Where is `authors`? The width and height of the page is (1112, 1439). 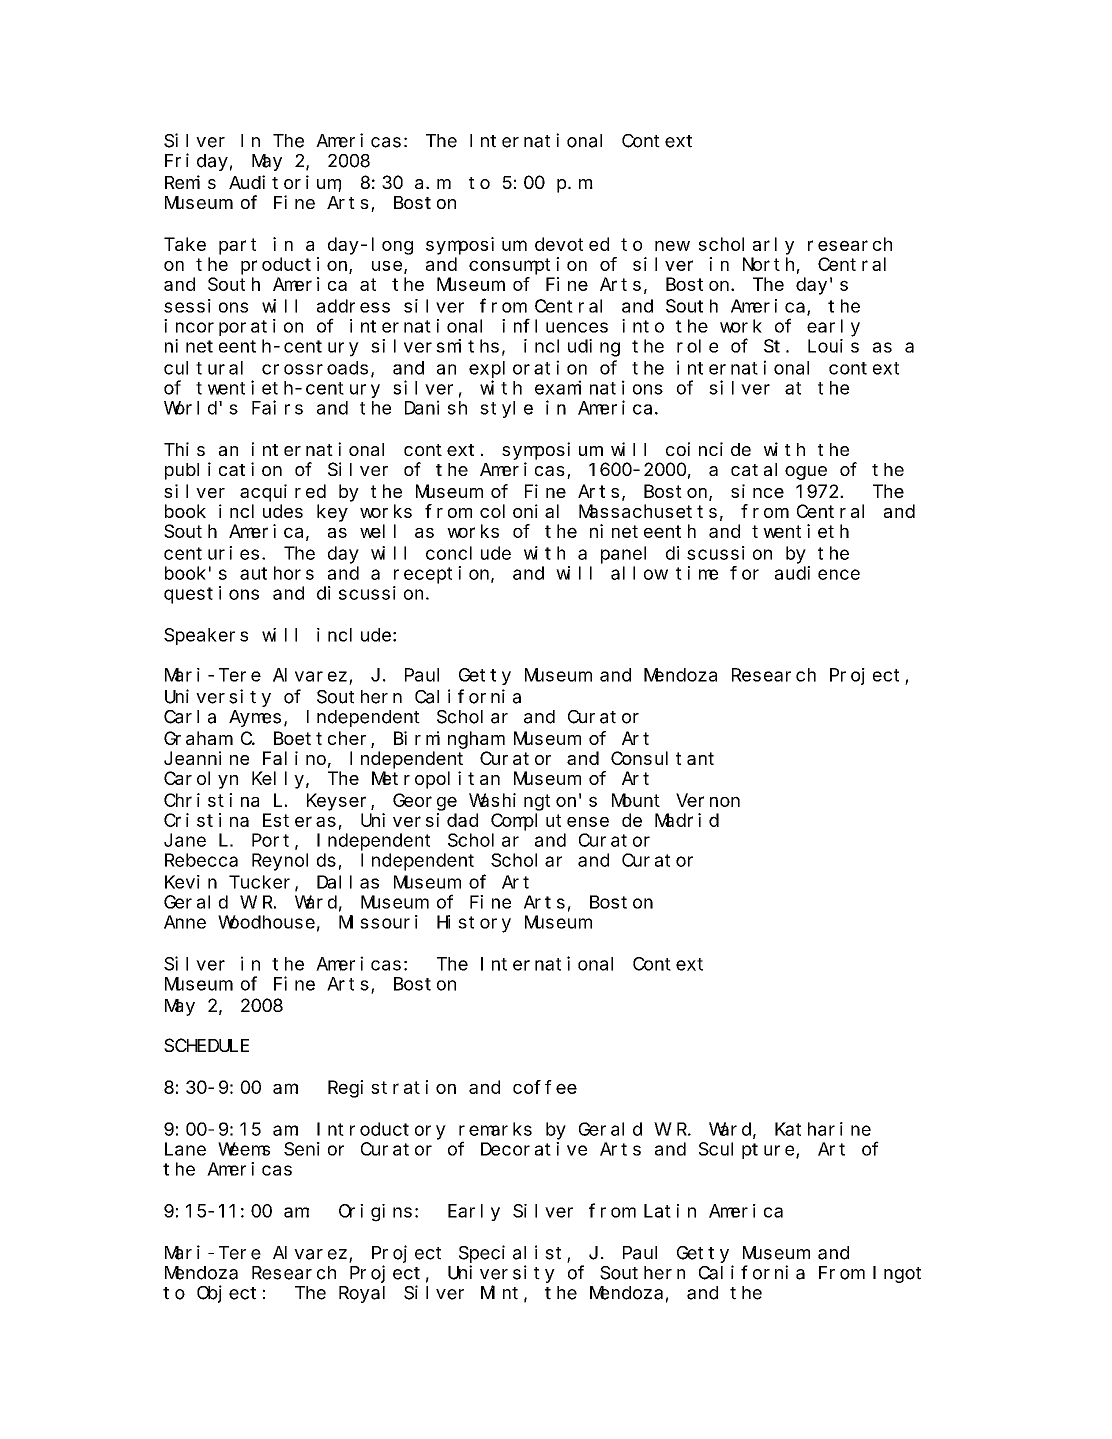 authors is located at coordinates (277, 573).
